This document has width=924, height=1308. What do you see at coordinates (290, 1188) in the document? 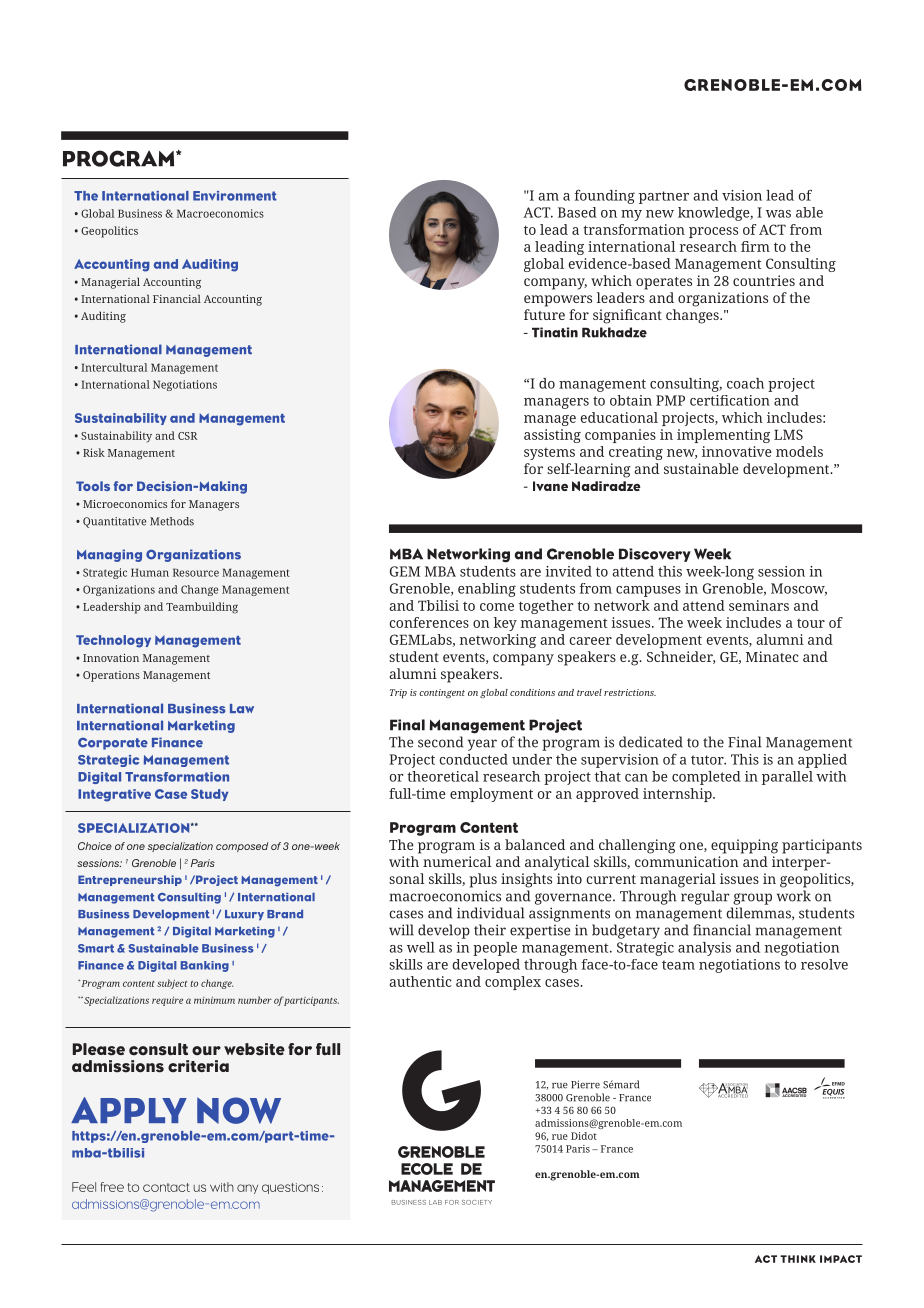
I see `questions` at bounding box center [290, 1188].
